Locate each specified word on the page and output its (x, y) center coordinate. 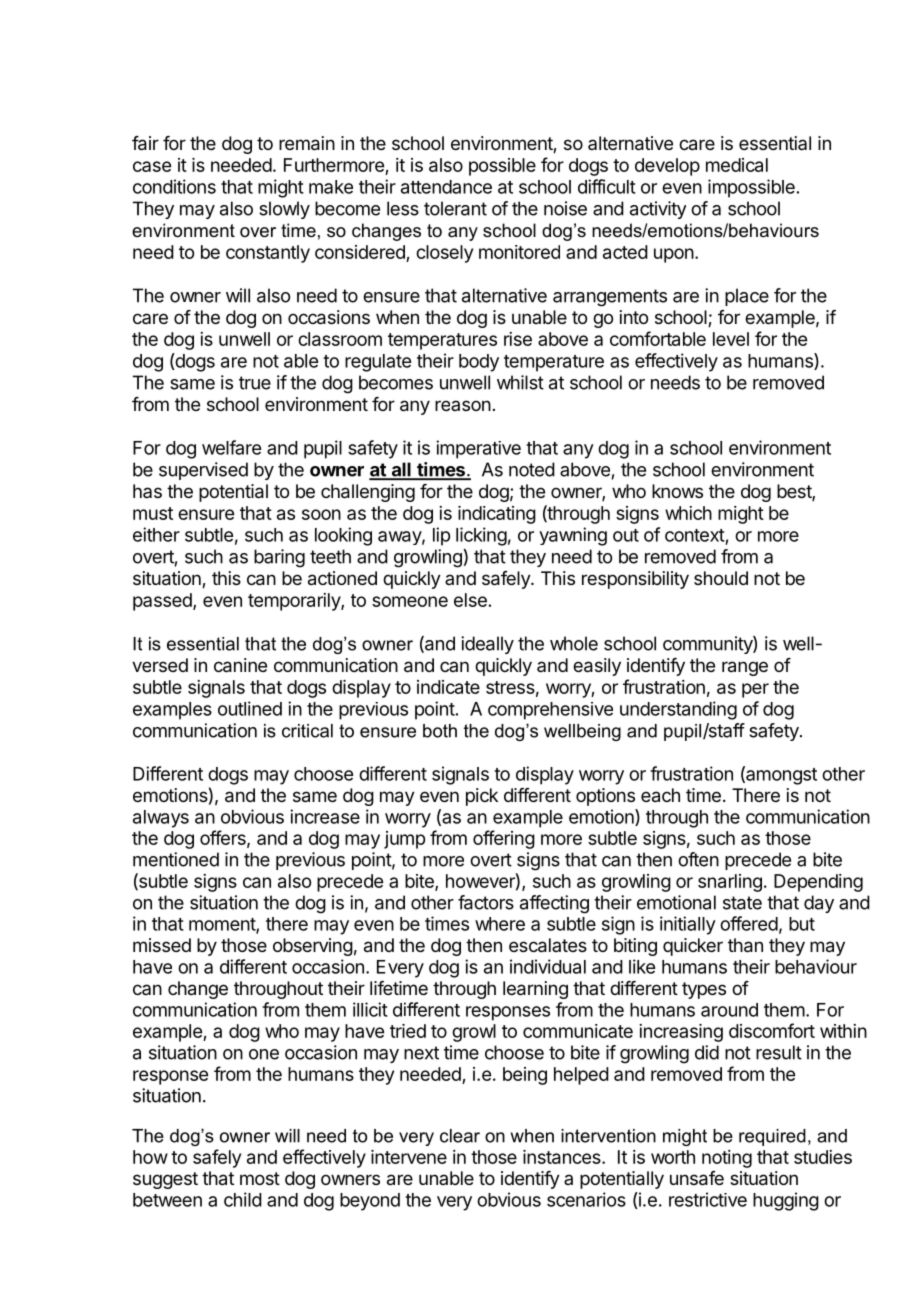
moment (223, 925)
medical (737, 165)
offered (749, 923)
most (260, 1178)
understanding (678, 710)
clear (460, 1136)
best (795, 492)
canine (240, 665)
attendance (446, 187)
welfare (231, 447)
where (500, 924)
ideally (487, 645)
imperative (478, 449)
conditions (174, 186)
